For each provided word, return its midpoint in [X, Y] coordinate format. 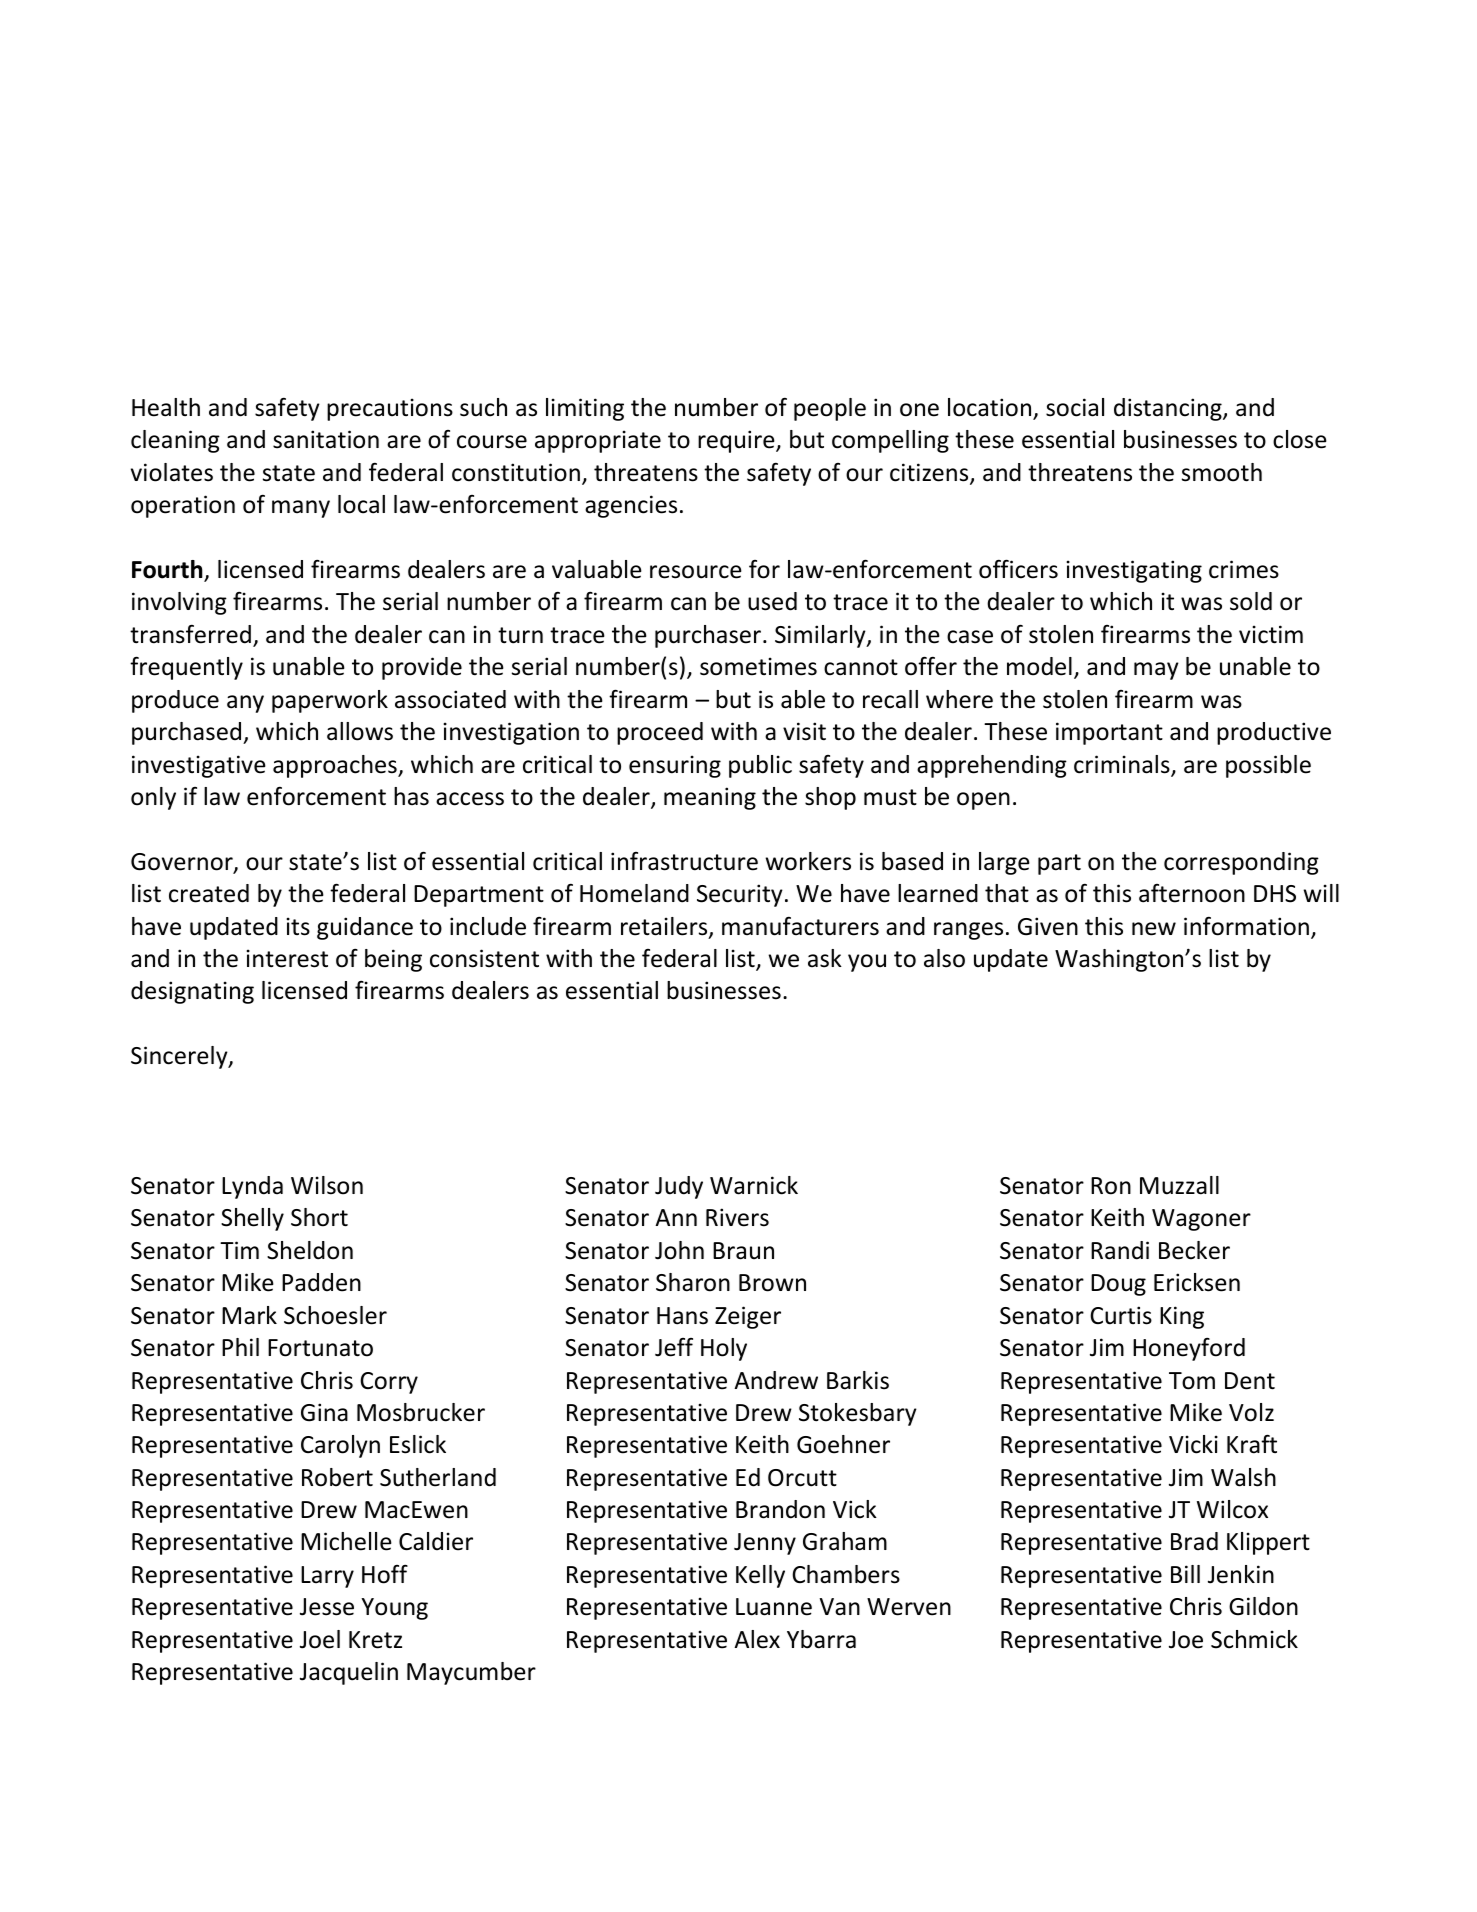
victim [1271, 634]
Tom [1192, 1381]
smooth [1222, 472]
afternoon [1192, 893]
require [737, 441]
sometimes [758, 666]
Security [740, 895]
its [298, 926]
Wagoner [1201, 1220]
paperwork [330, 701]
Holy [724, 1349]
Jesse [327, 1607]
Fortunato [320, 1348]
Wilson [327, 1185]
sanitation [326, 439]
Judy [679, 1187]
